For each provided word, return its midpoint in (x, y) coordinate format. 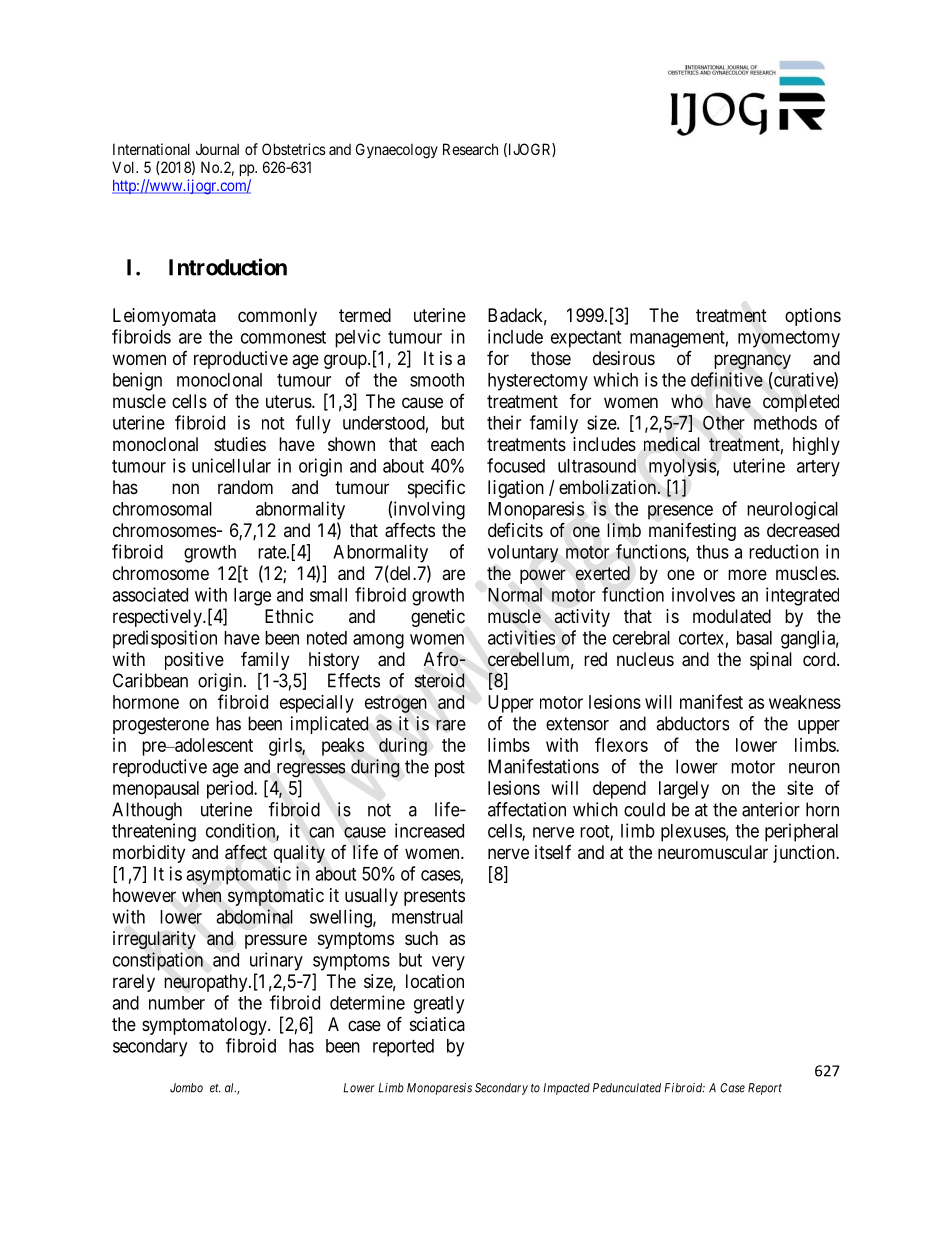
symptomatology (205, 1026)
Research (470, 149)
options (813, 317)
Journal (217, 149)
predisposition (165, 639)
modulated (732, 616)
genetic (438, 618)
